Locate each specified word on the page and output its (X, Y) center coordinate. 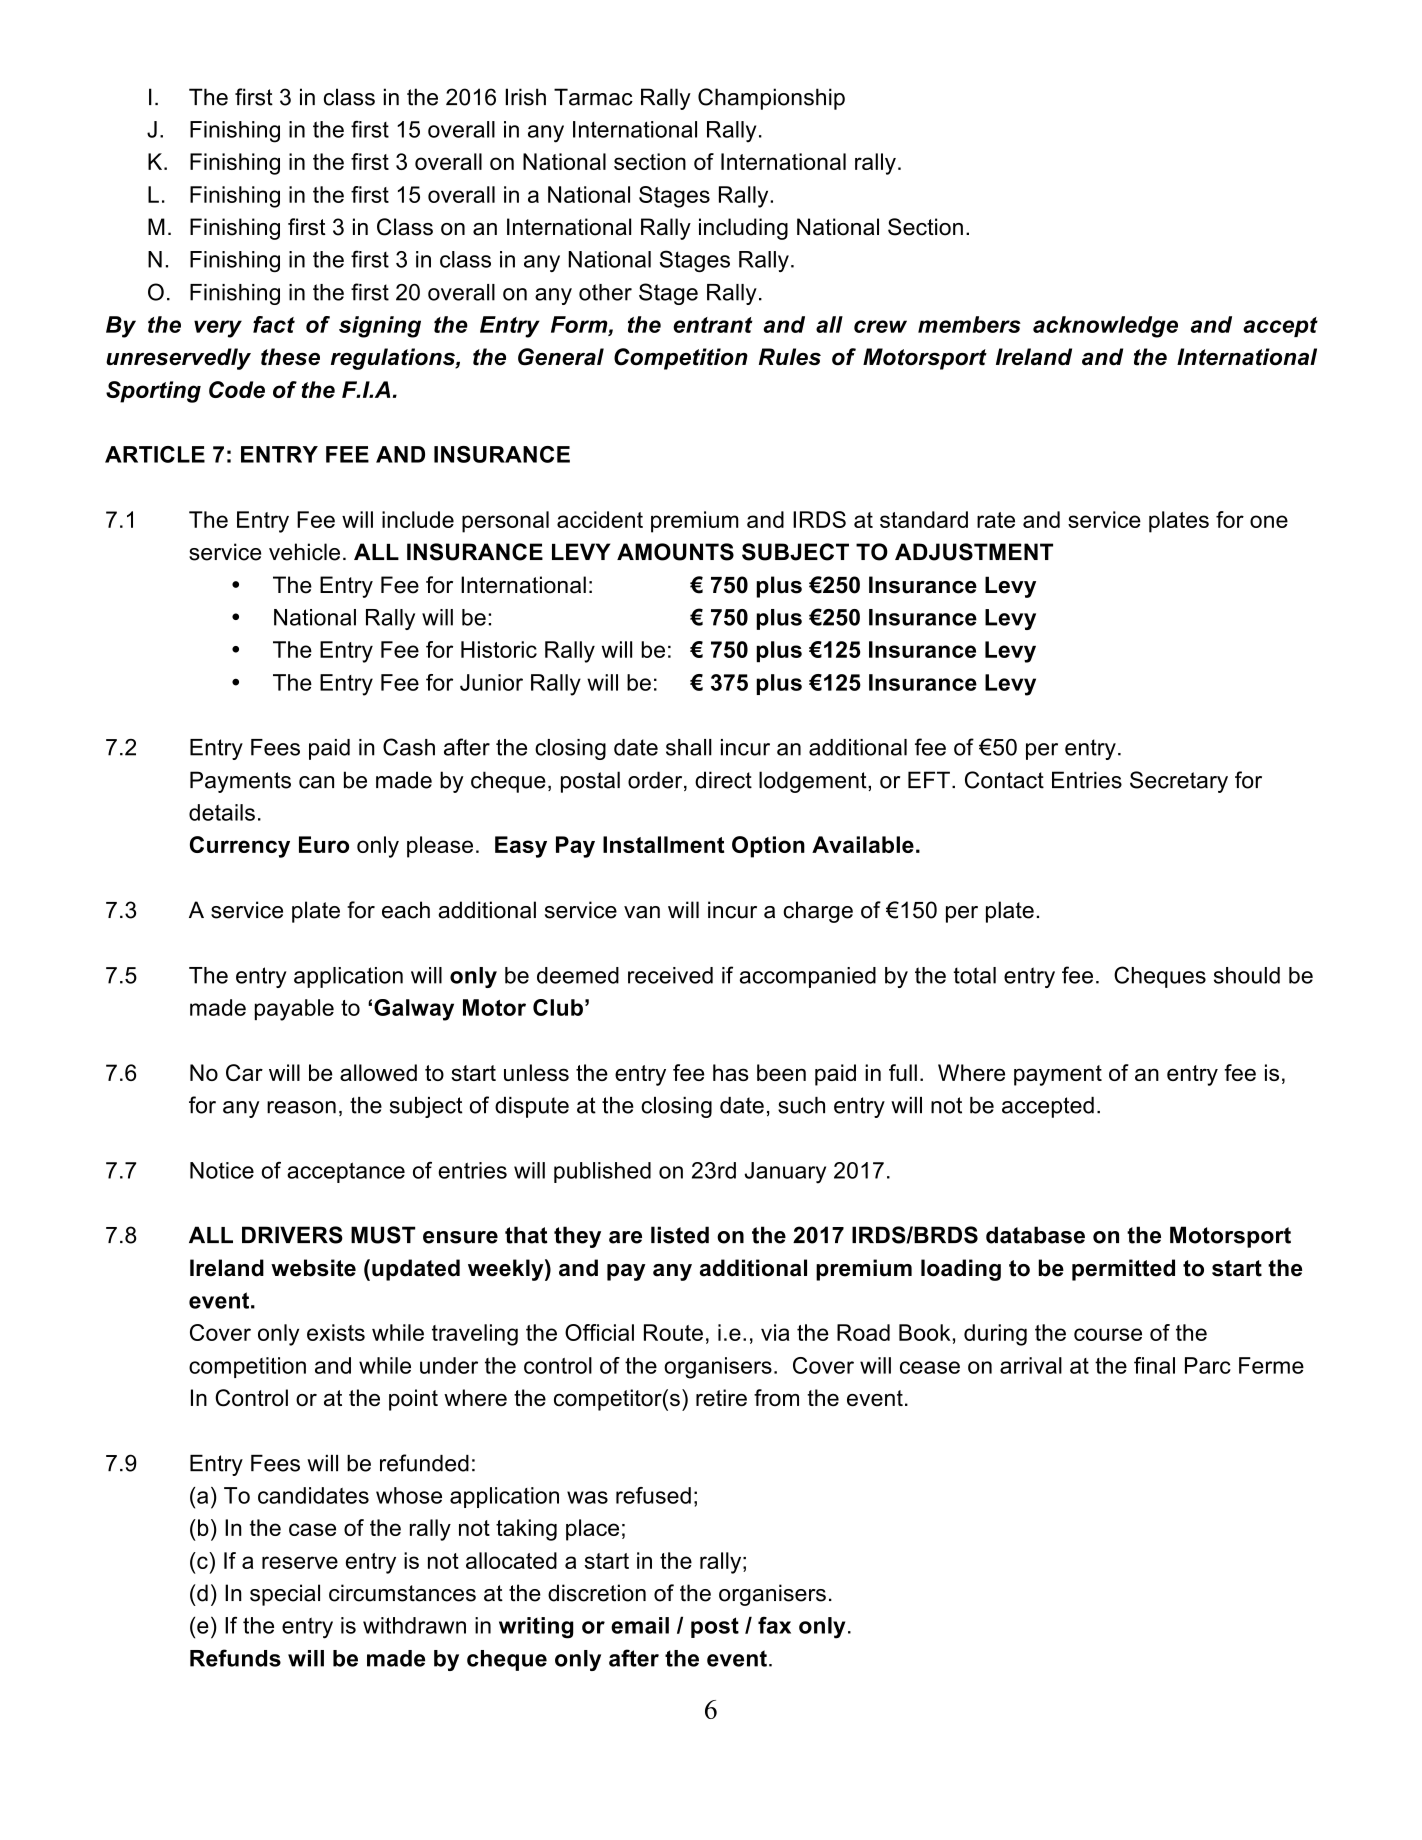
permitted (1123, 1270)
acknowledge (1105, 327)
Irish (526, 97)
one (1269, 521)
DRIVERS (292, 1235)
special (285, 1595)
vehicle (304, 552)
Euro (324, 844)
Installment (663, 844)
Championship (771, 99)
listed (680, 1235)
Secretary (1179, 782)
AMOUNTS (675, 552)
